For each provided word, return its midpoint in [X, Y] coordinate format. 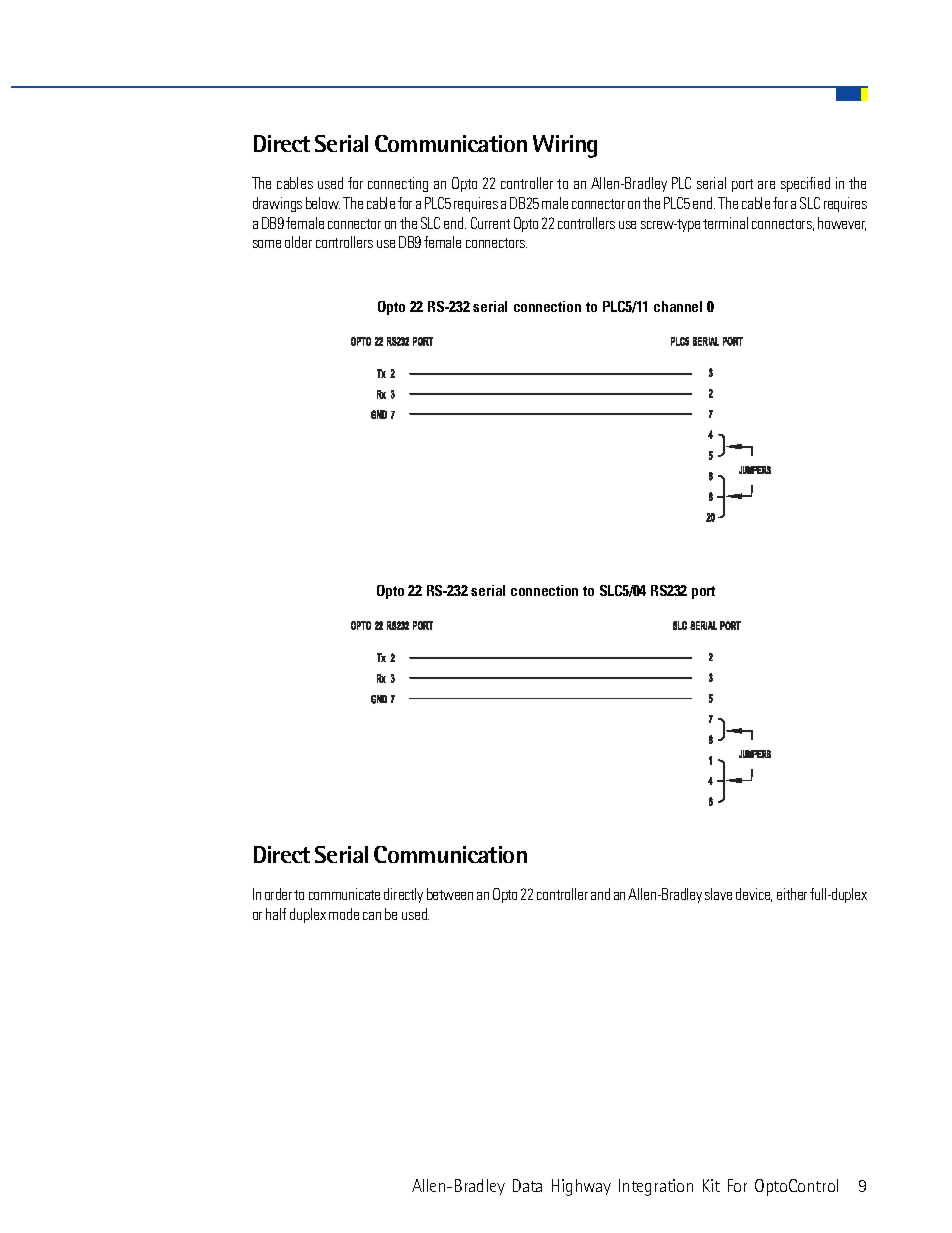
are [766, 185]
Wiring [565, 146]
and [600, 894]
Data [527, 1185]
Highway [581, 1187]
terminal [725, 223]
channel [678, 306]
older [298, 242]
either [792, 894]
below [323, 203]
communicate [344, 894]
